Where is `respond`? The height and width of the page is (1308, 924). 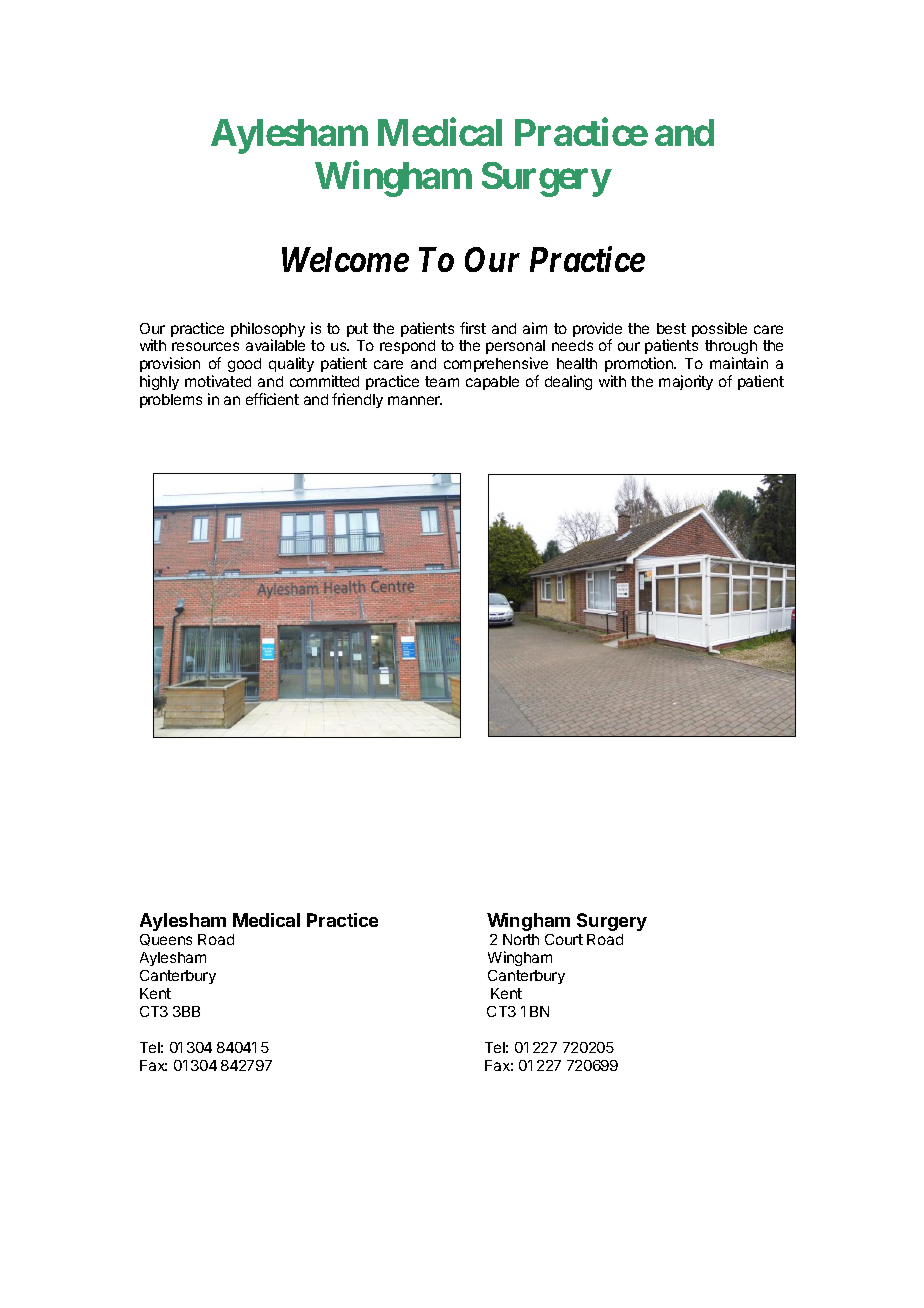 respond is located at coordinates (407, 347).
